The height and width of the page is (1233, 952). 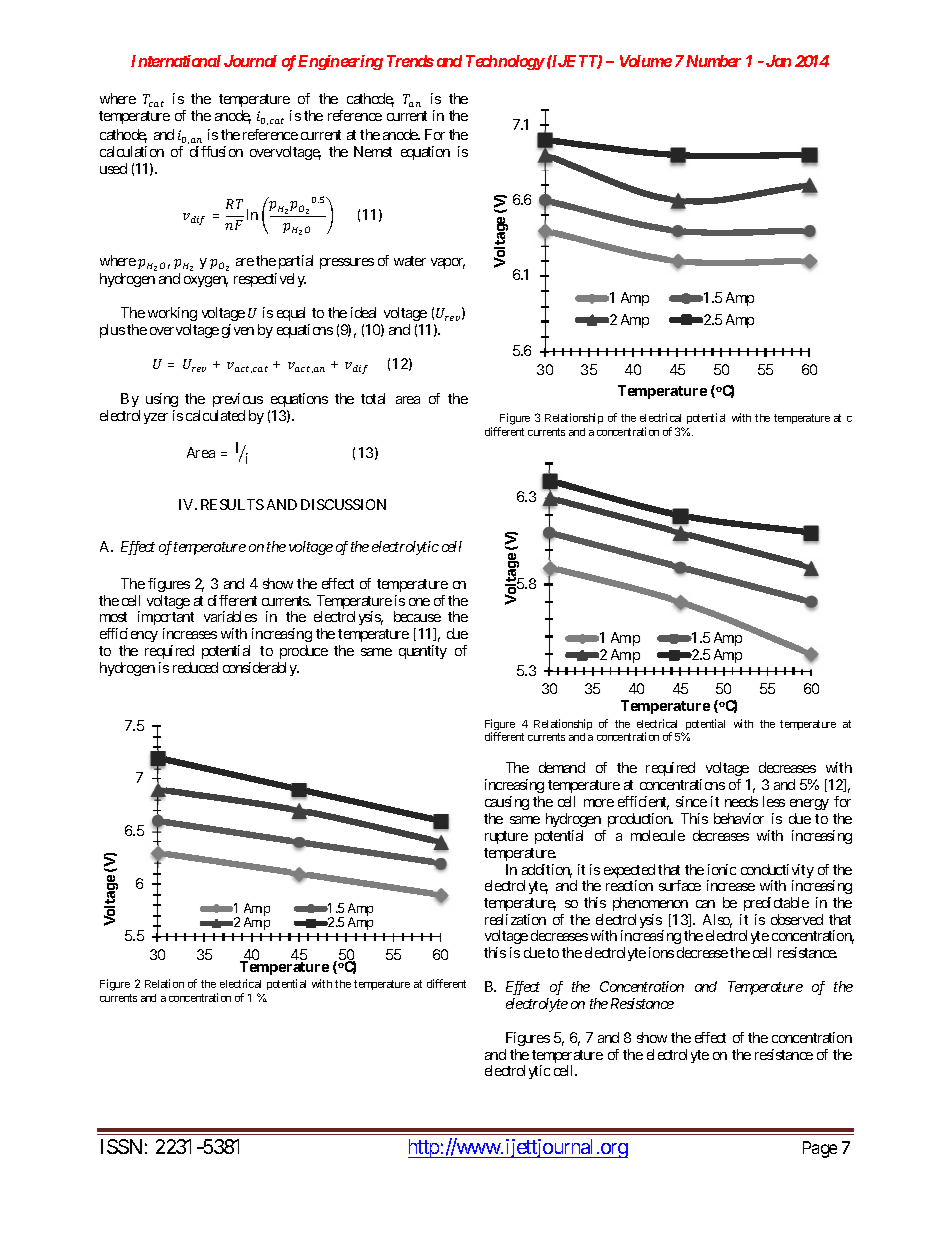 What do you see at coordinates (506, 837) in the page?
I see `rupture` at bounding box center [506, 837].
